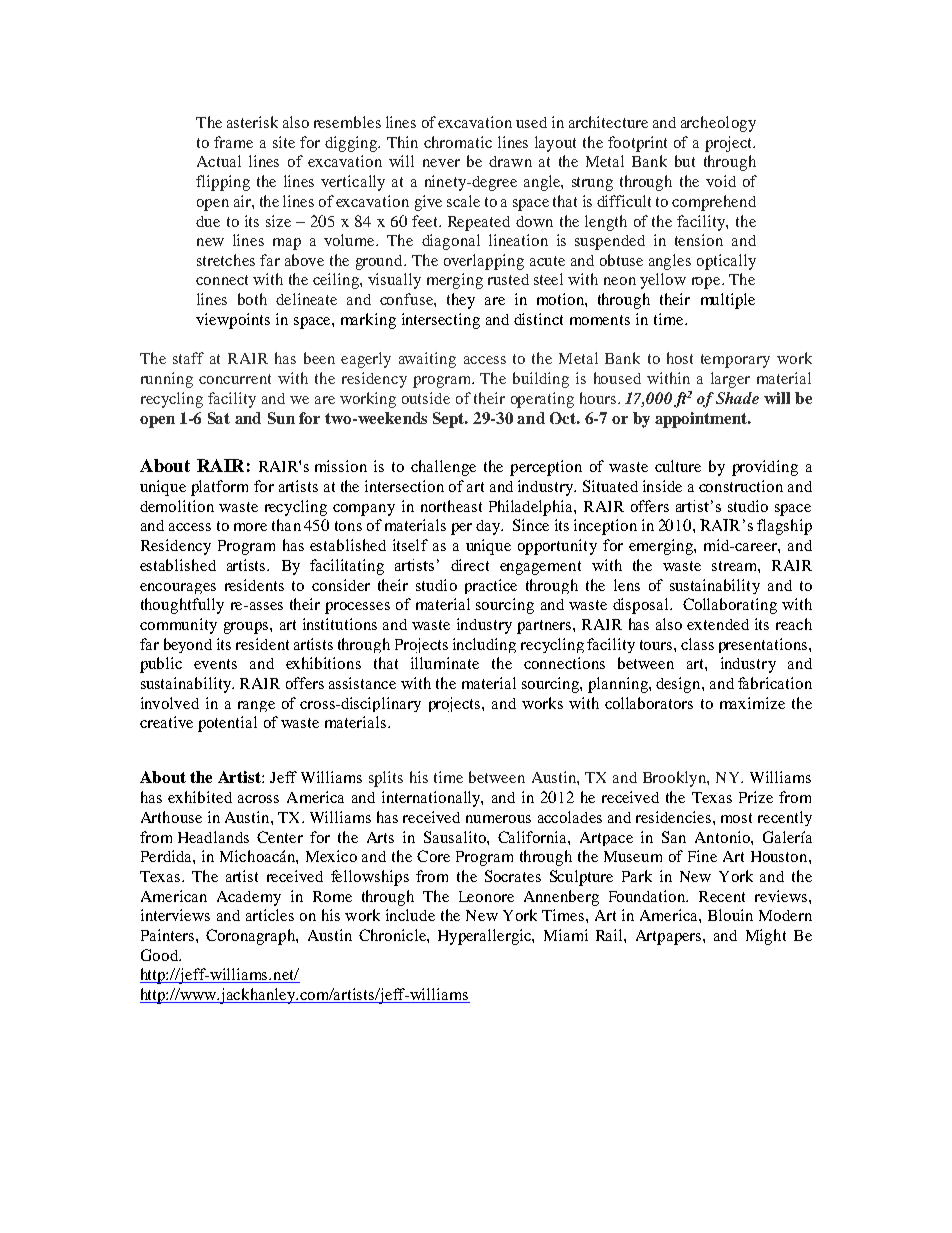  What do you see at coordinates (233, 142) in the page?
I see `frame` at bounding box center [233, 142].
